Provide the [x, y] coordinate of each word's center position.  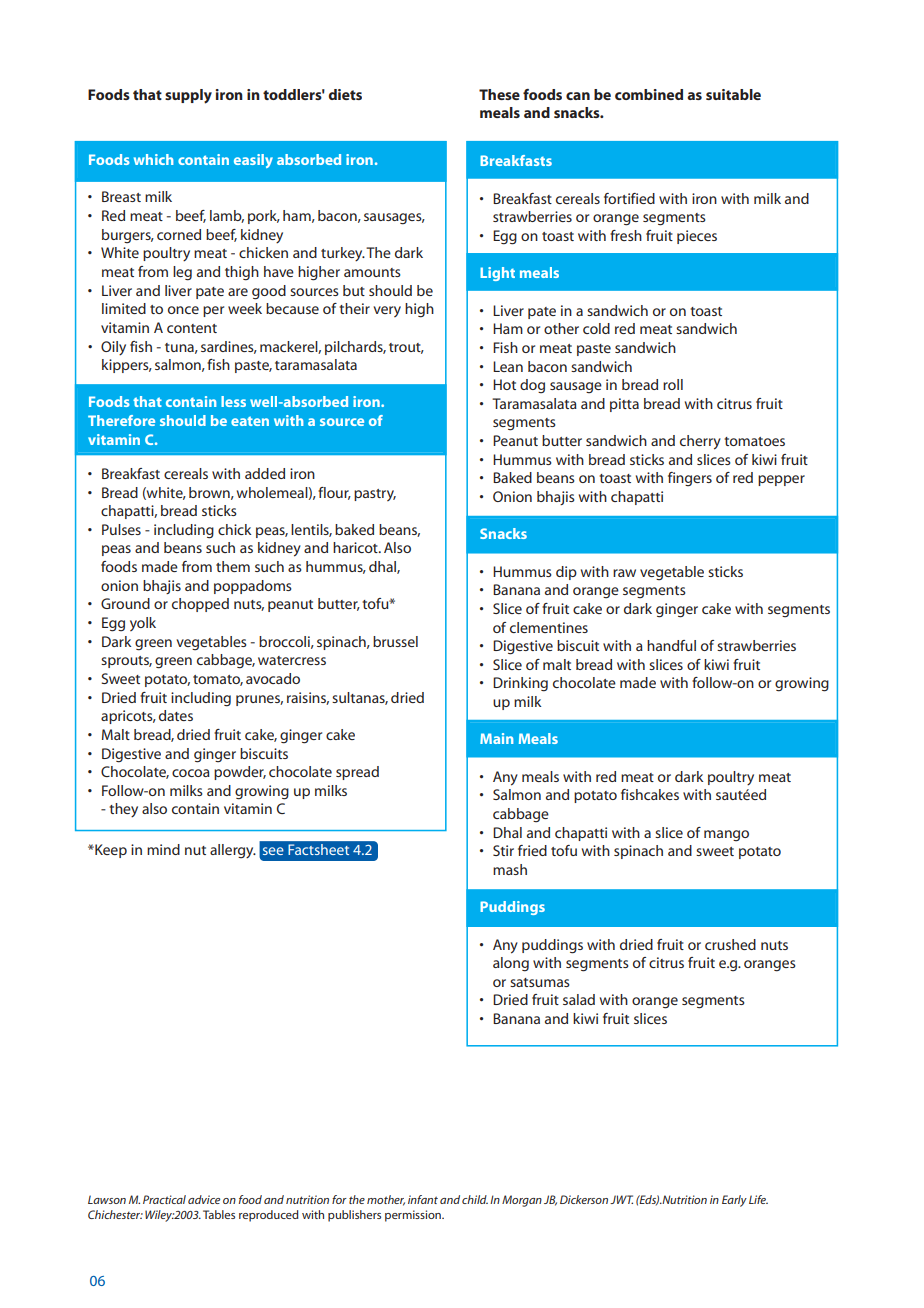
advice [204, 1199]
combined [649, 94]
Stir [503, 850]
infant [423, 1199]
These [499, 94]
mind [163, 849]
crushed [730, 944]
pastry [375, 495]
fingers [690, 479]
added [265, 473]
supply [188, 96]
